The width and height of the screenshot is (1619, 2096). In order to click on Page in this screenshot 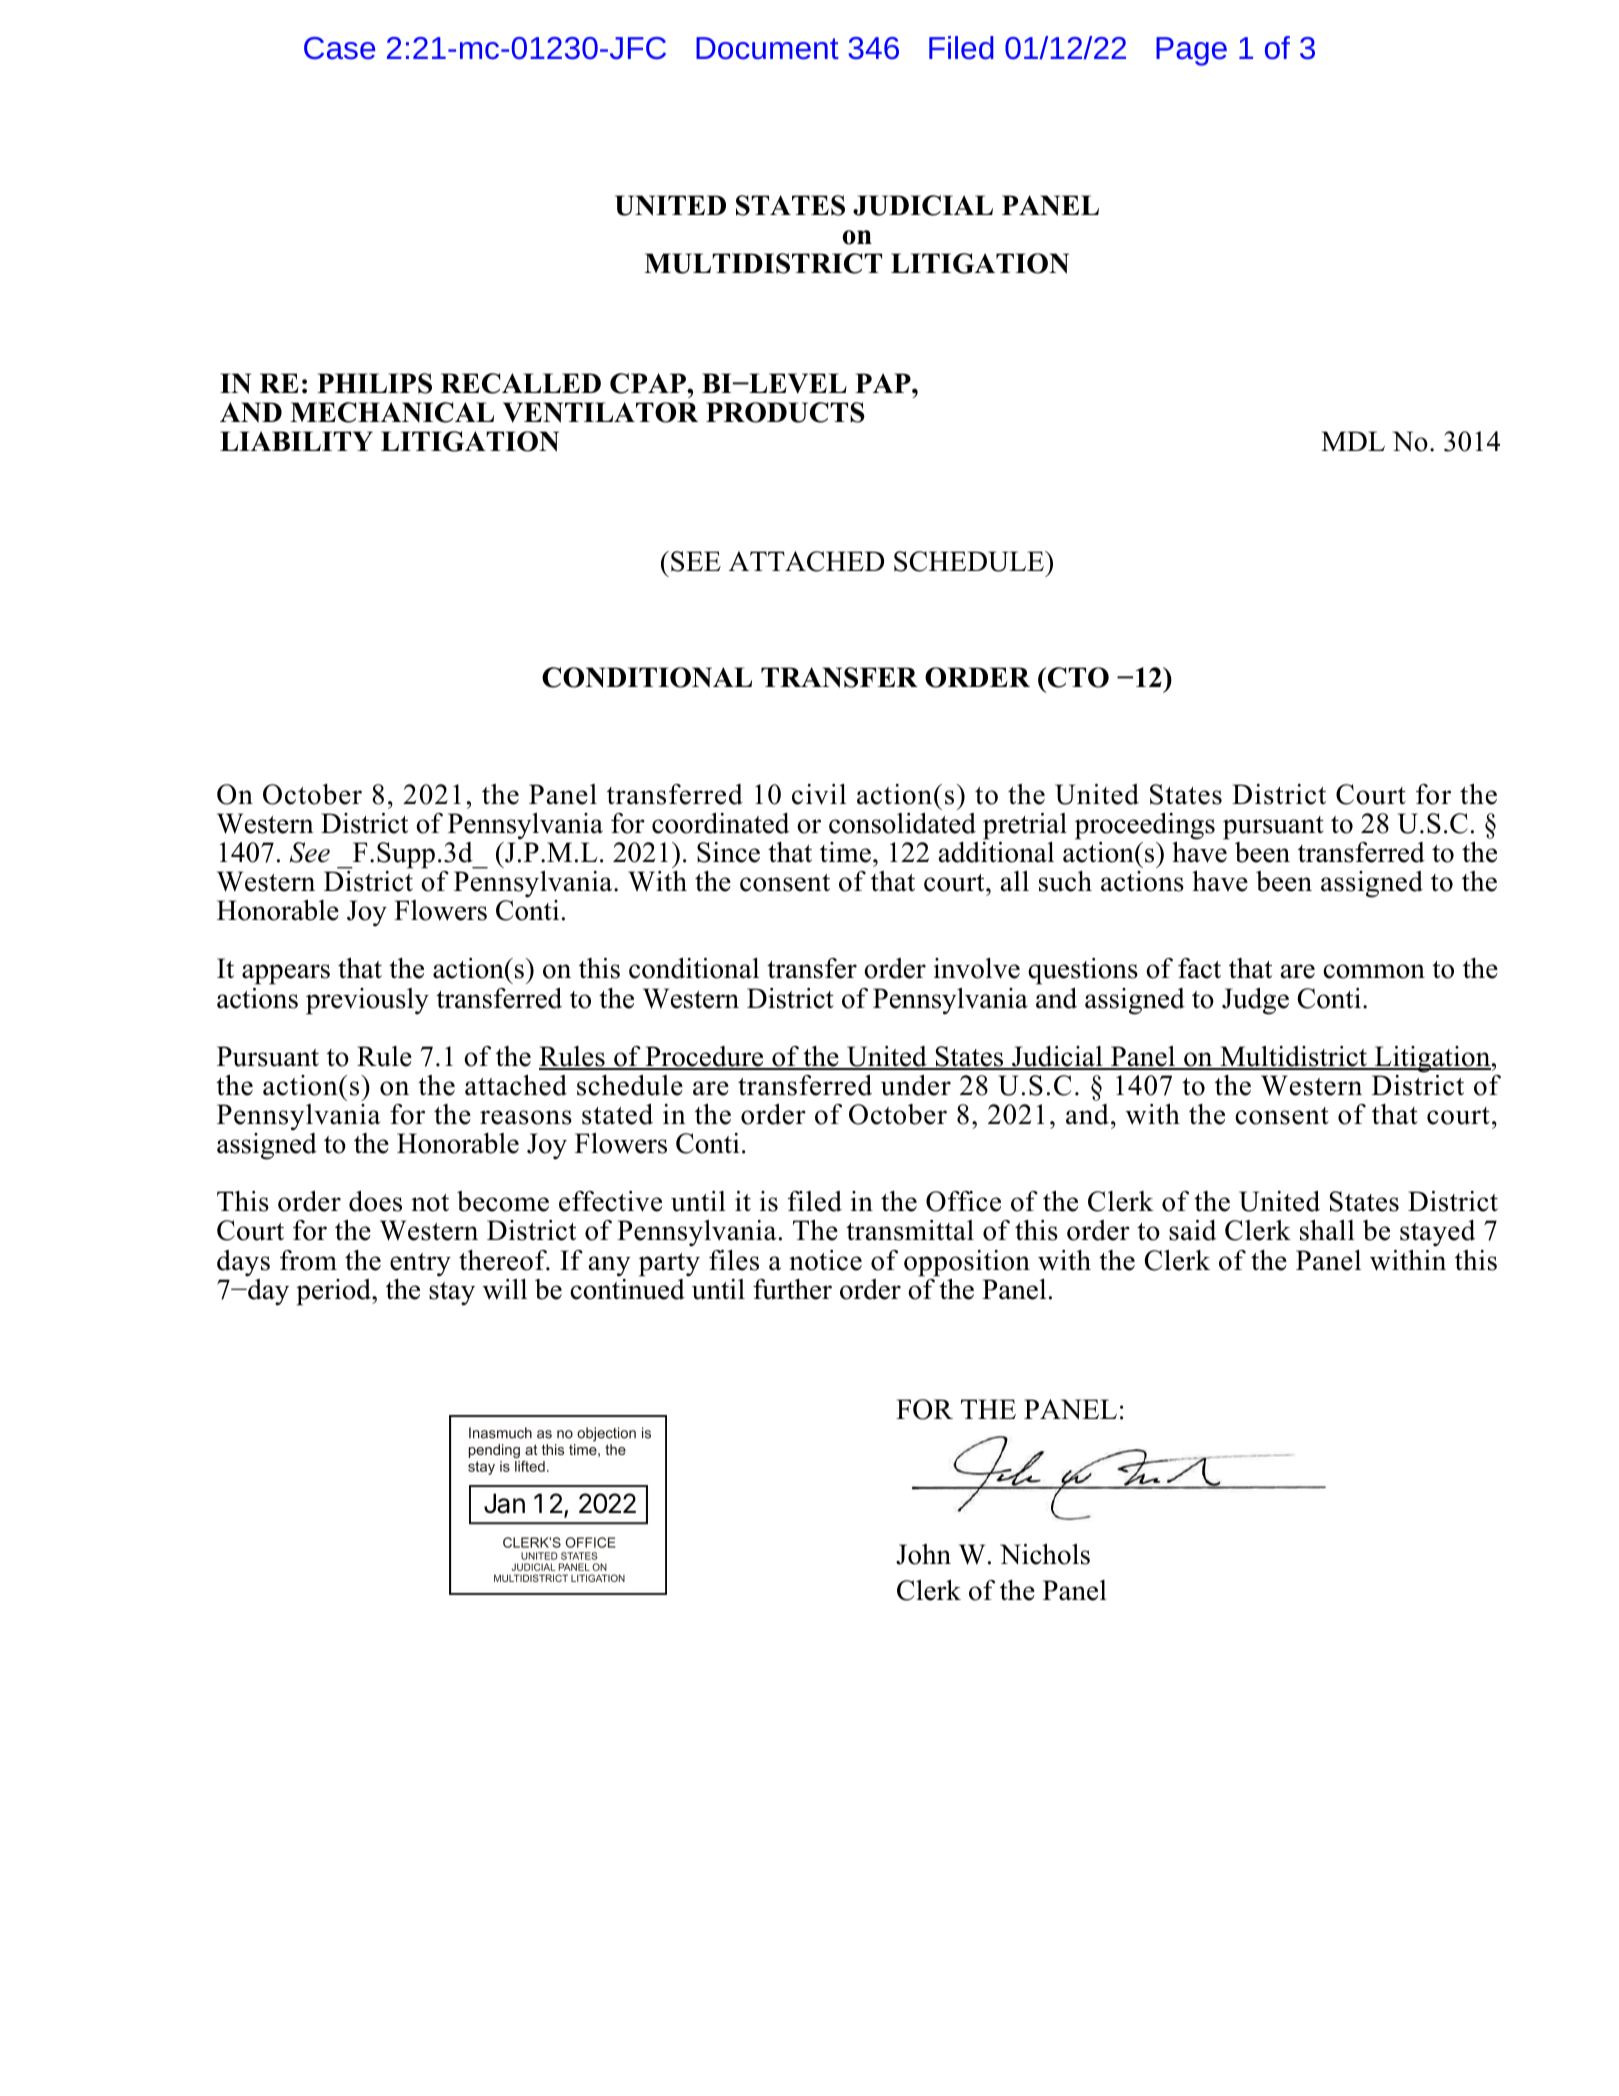, I will do `click(1191, 51)`.
